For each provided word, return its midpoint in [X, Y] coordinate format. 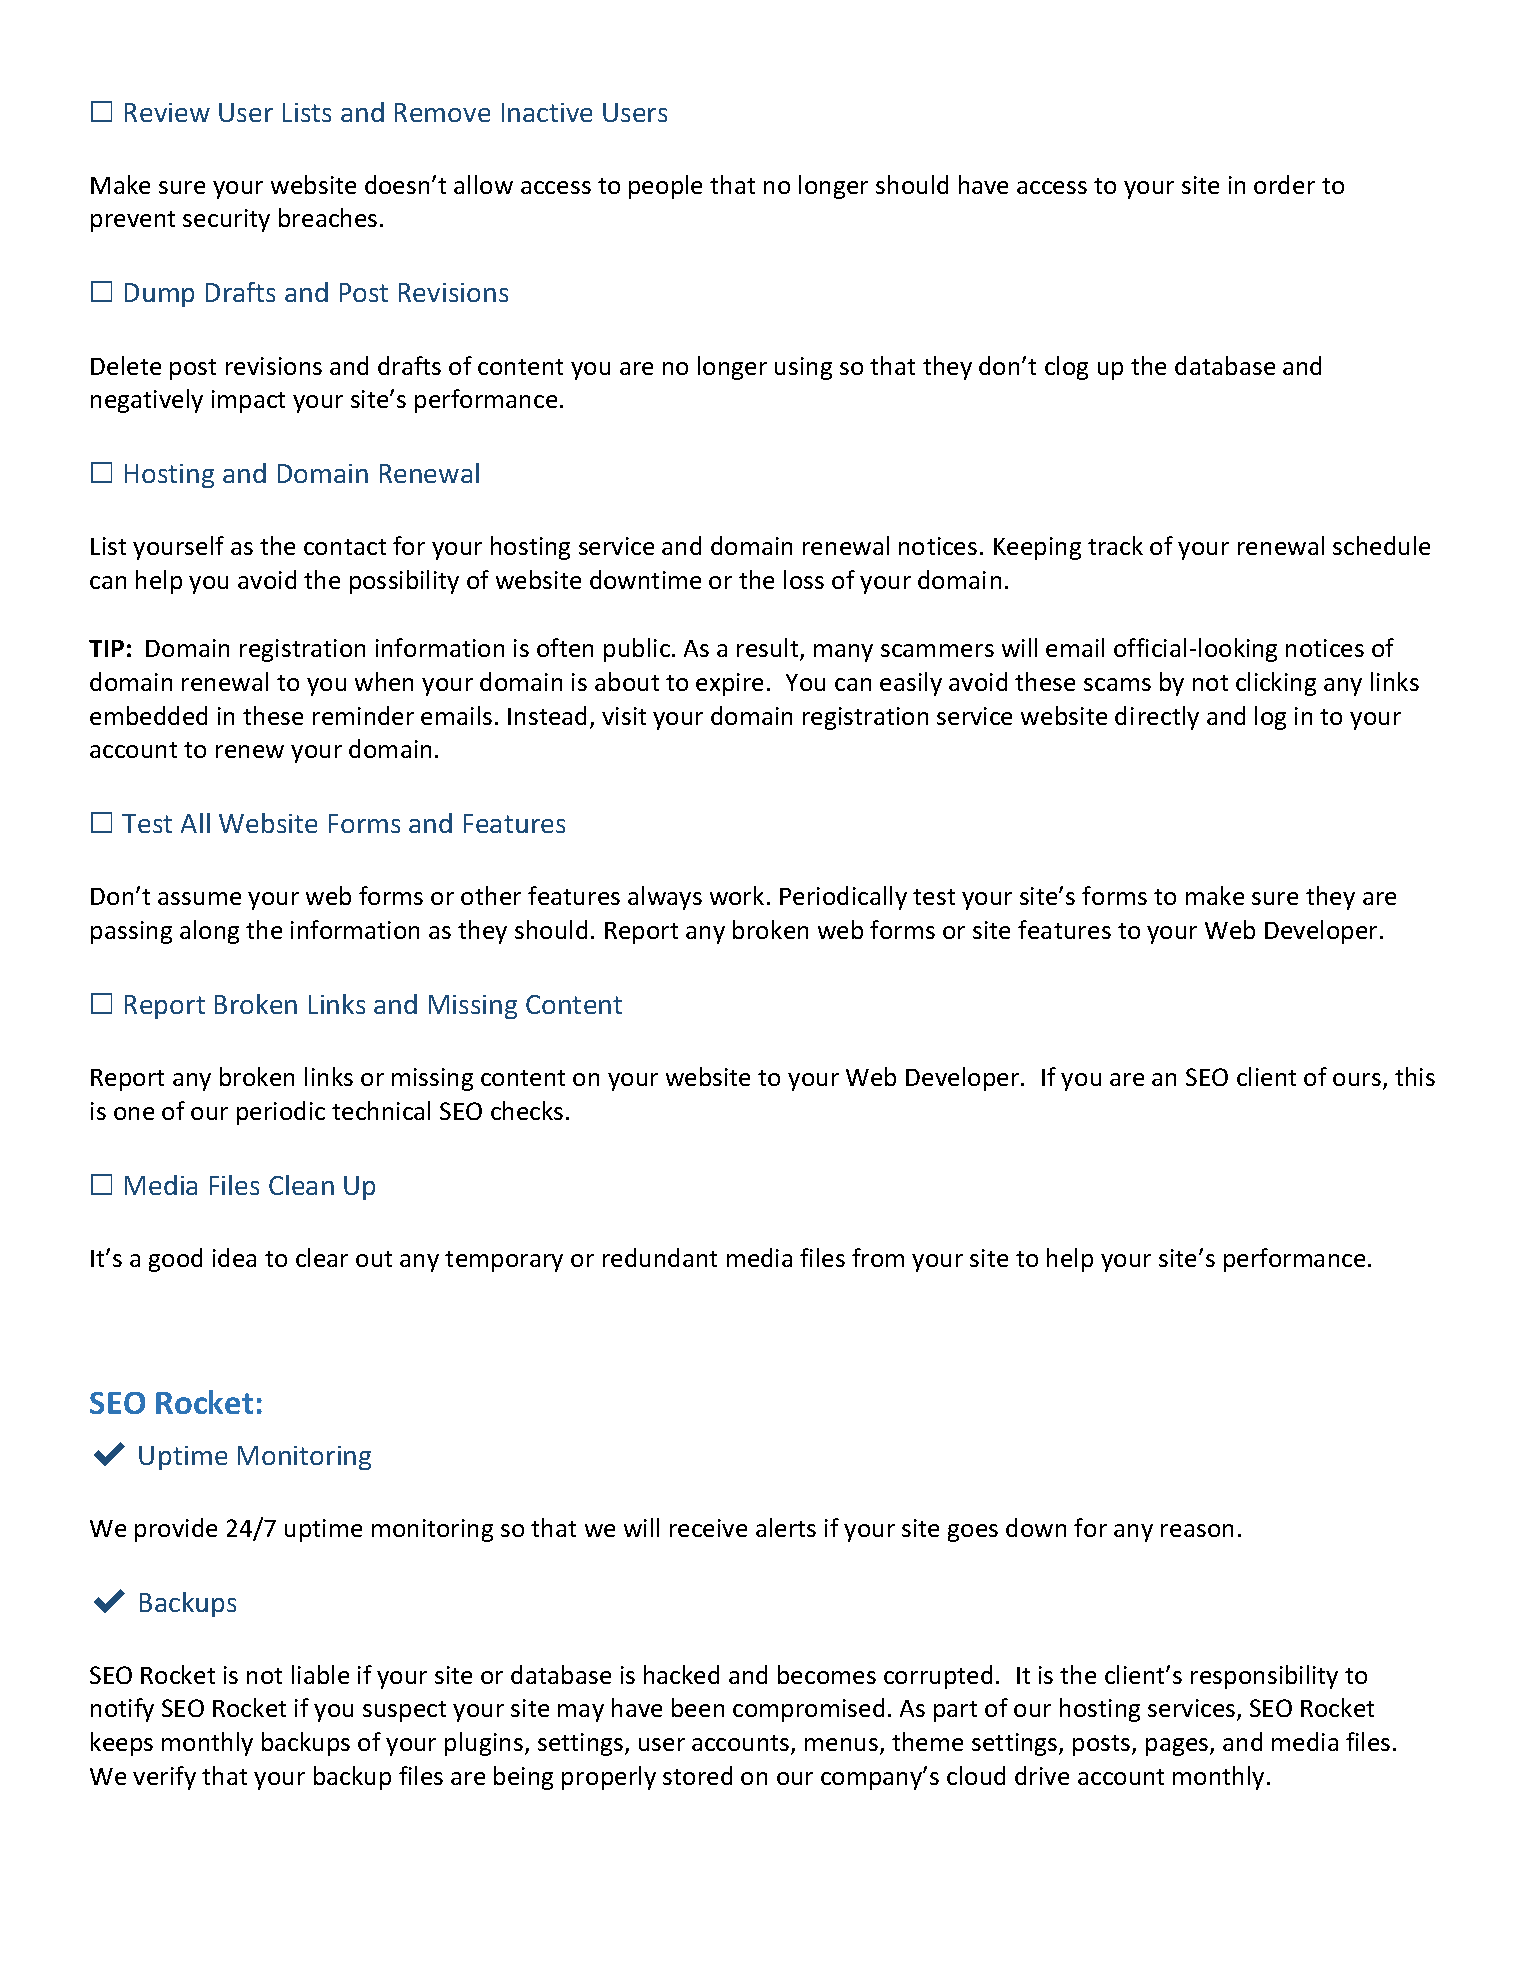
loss [804, 579]
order [1284, 184]
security [226, 220]
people [665, 187]
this [1415, 1076]
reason [1197, 1530]
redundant [660, 1257]
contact [345, 547]
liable [320, 1674]
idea [234, 1257]
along [209, 932]
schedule [1381, 545]
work [737, 895]
